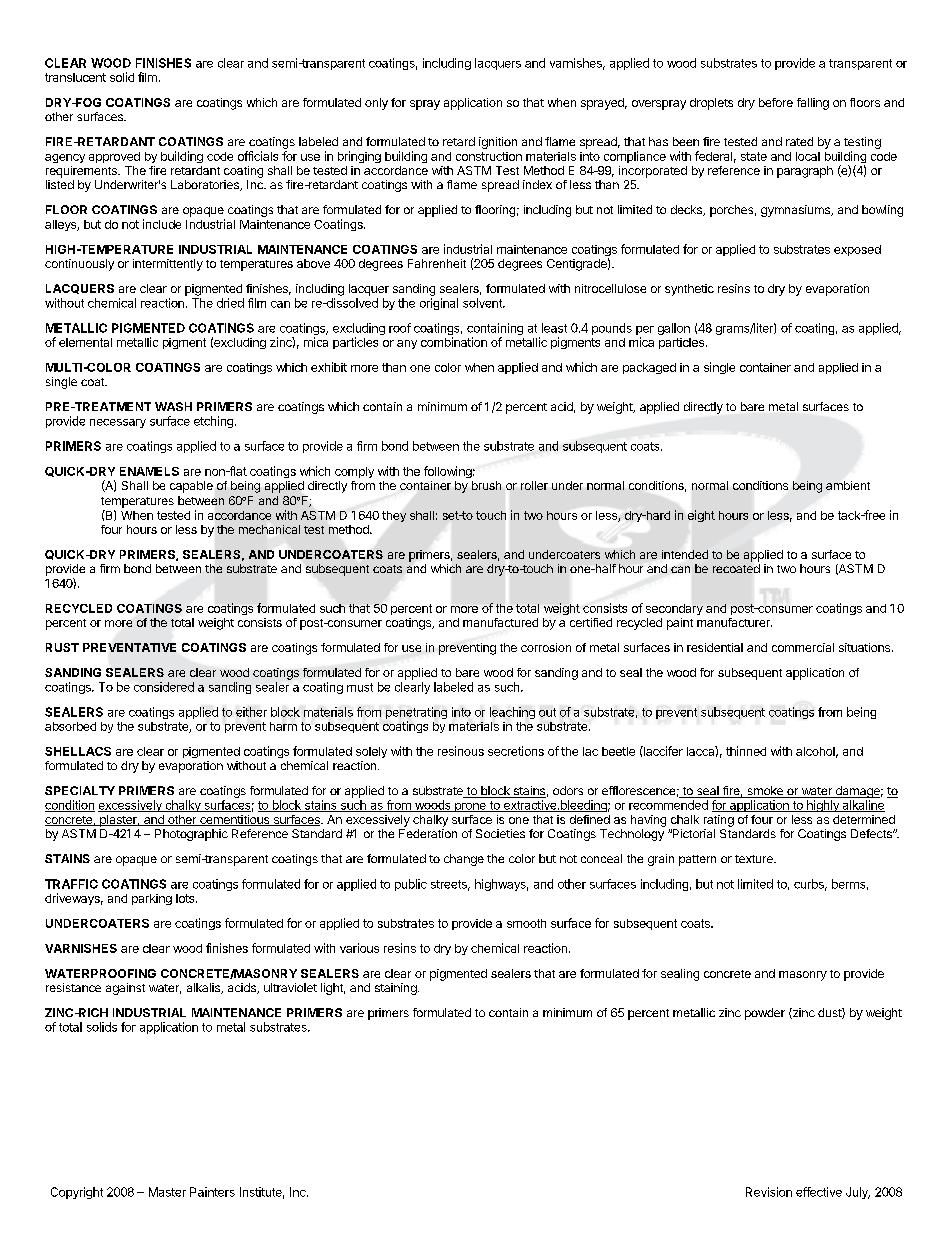 Image resolution: width=952 pixels, height=1233 pixels. I want to click on manufactured, so click(500, 622).
